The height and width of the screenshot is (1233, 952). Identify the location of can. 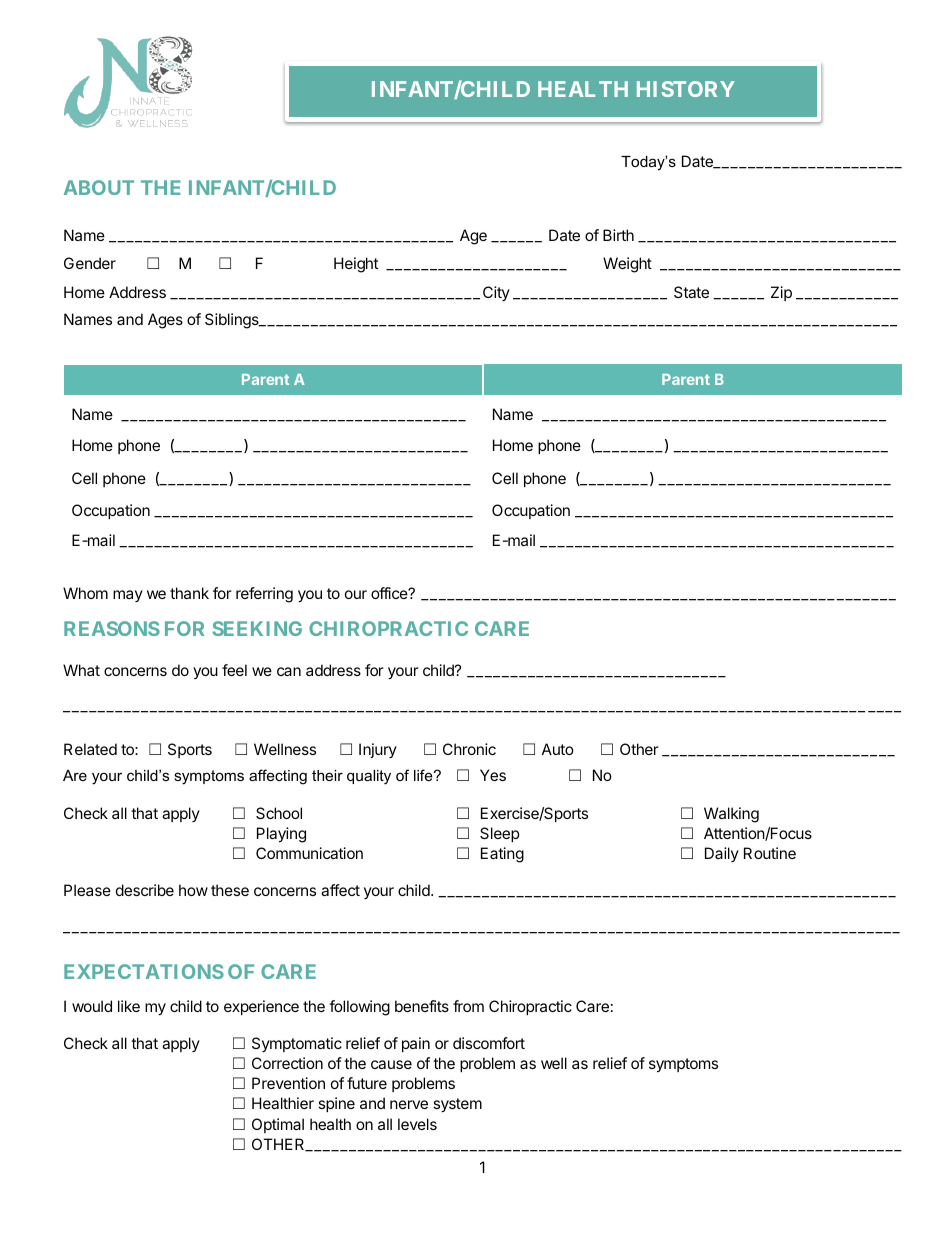
(289, 671).
